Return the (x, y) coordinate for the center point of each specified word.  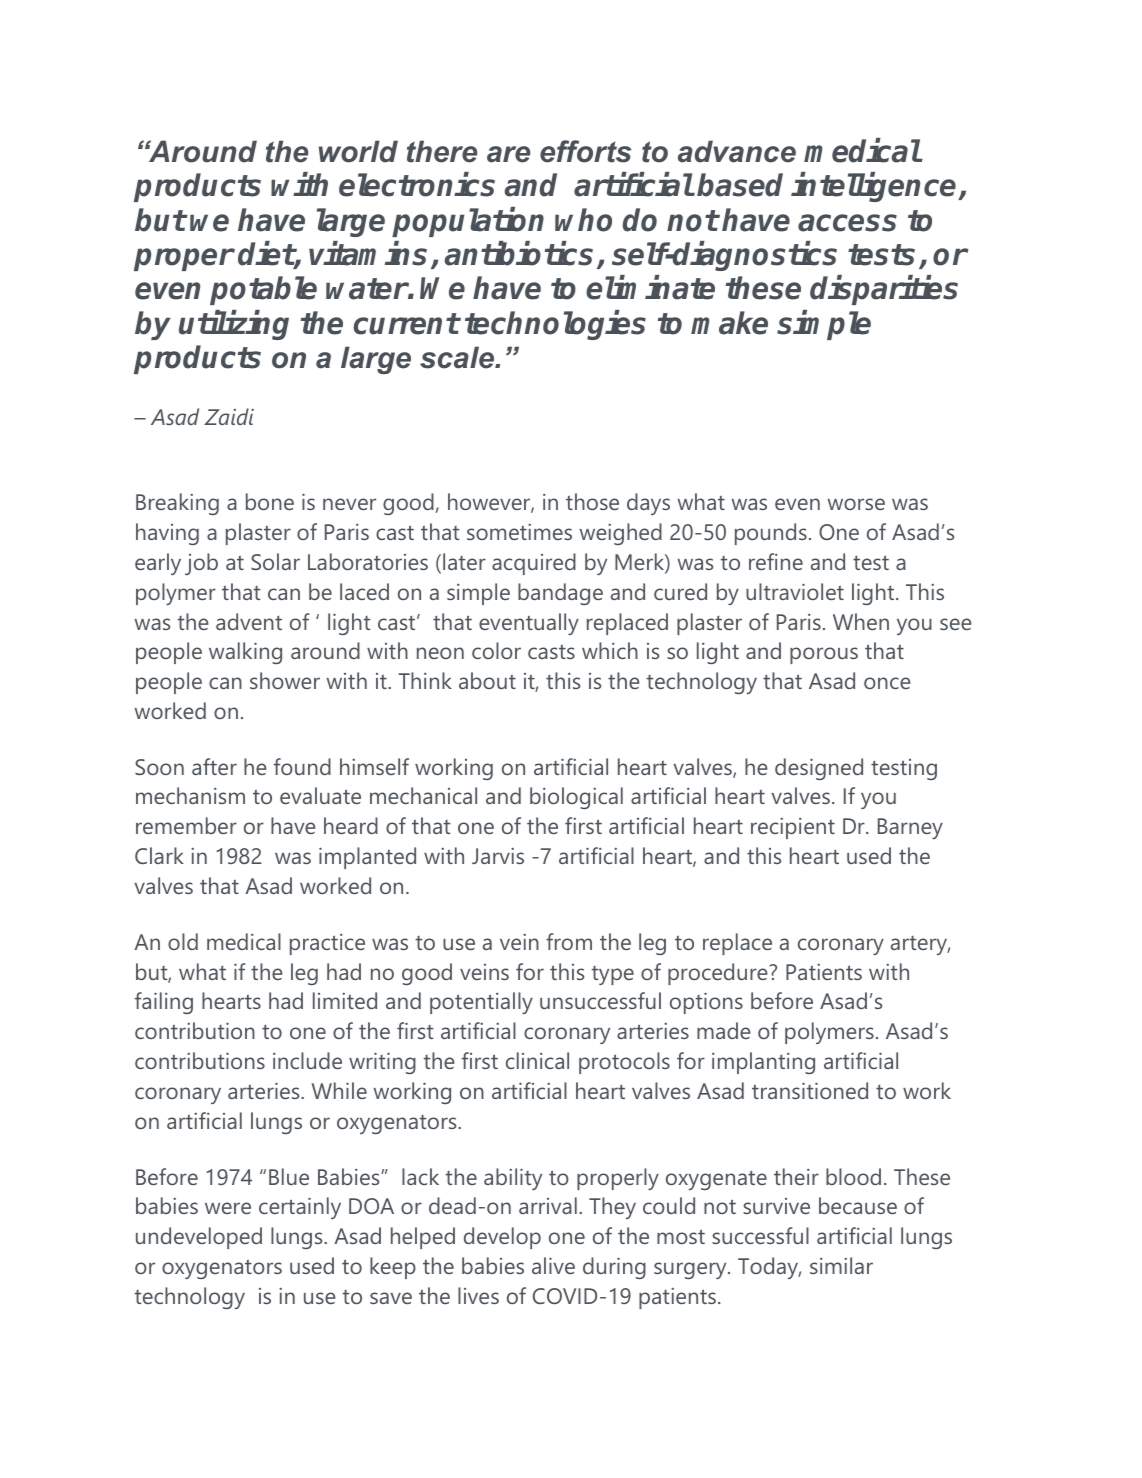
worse (856, 504)
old (183, 941)
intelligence (875, 187)
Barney (910, 828)
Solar (275, 561)
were (228, 1208)
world (358, 151)
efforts (585, 151)
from (569, 941)
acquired (534, 564)
